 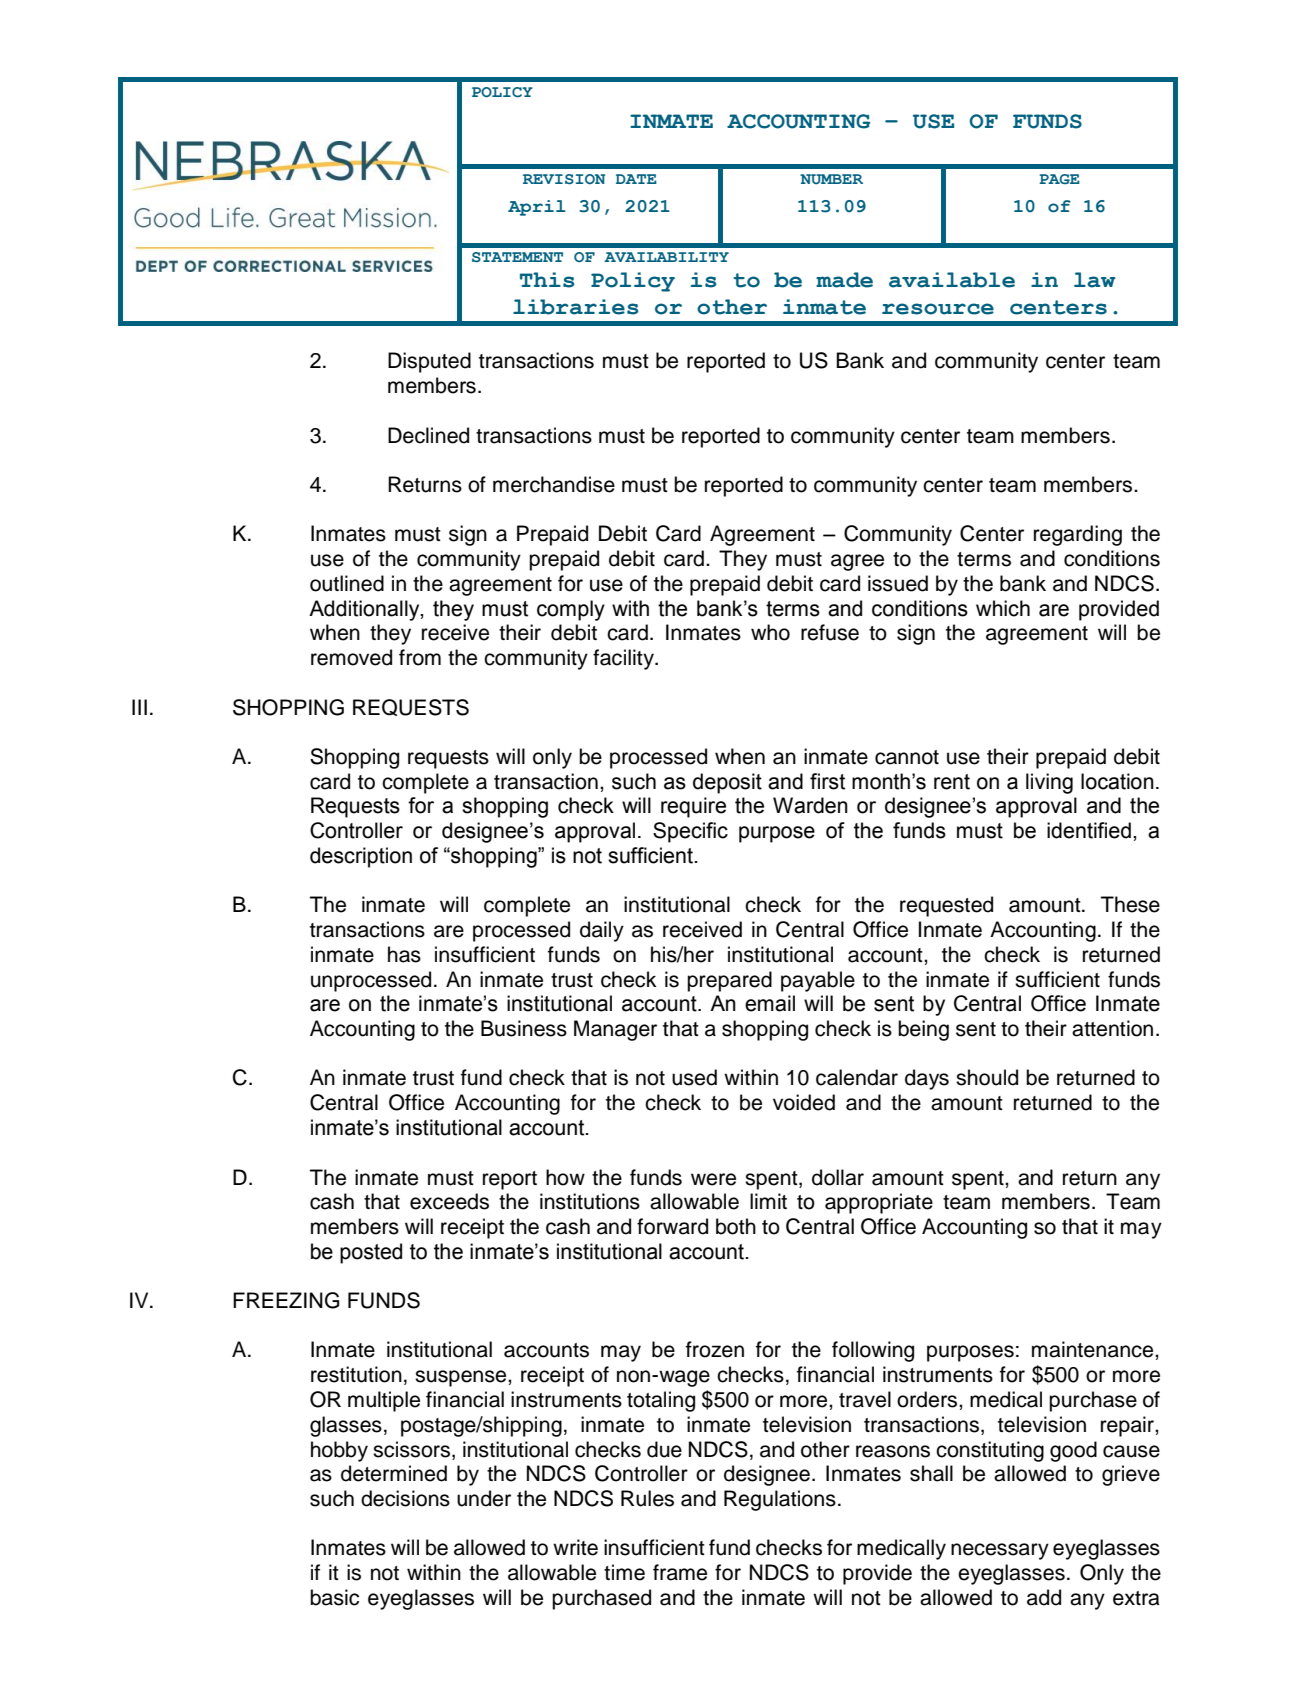 What do you see at coordinates (666, 257) in the screenshot?
I see `AVAILABILITY` at bounding box center [666, 257].
